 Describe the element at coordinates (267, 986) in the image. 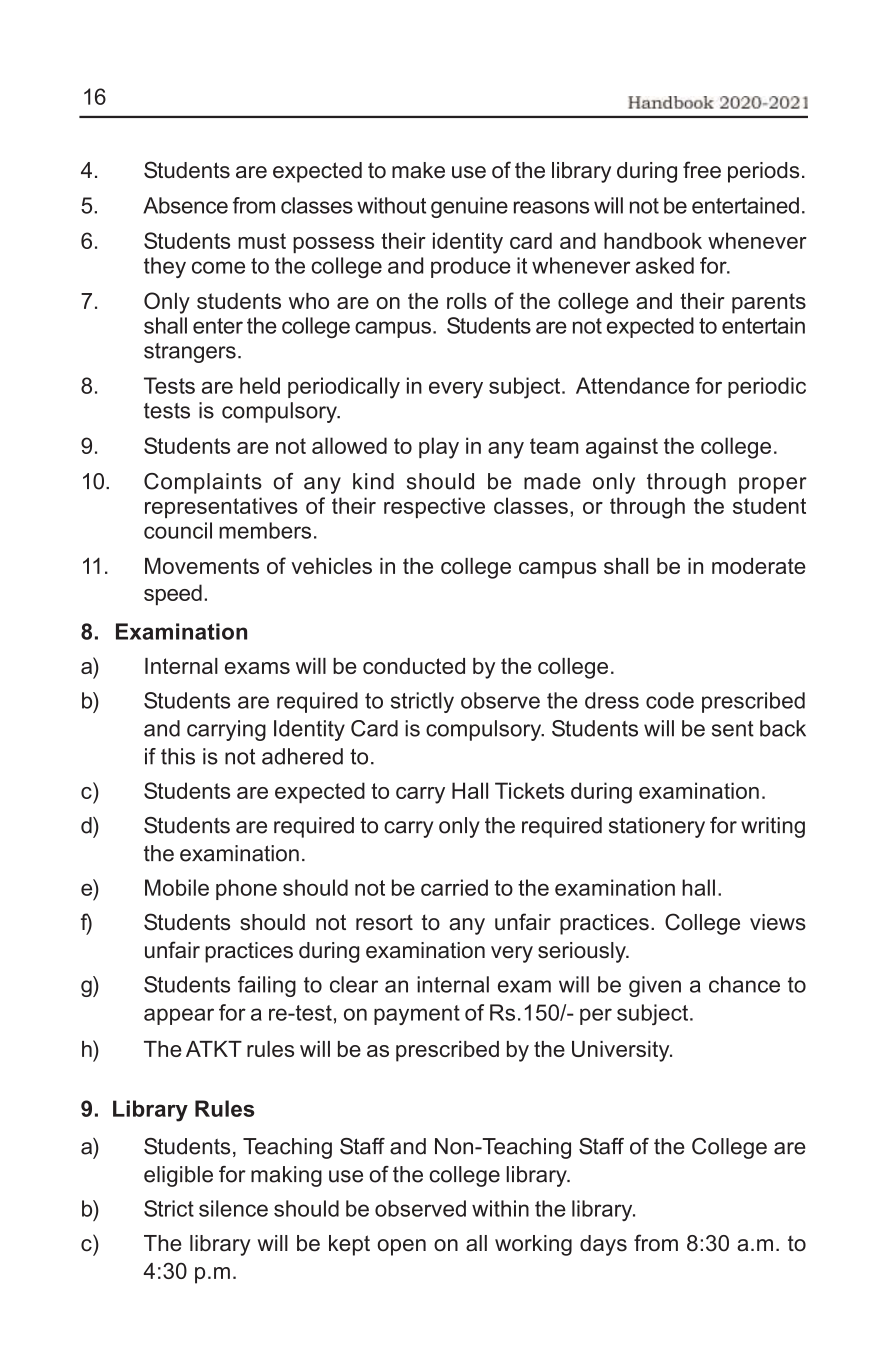

I see `failing` at that location.
